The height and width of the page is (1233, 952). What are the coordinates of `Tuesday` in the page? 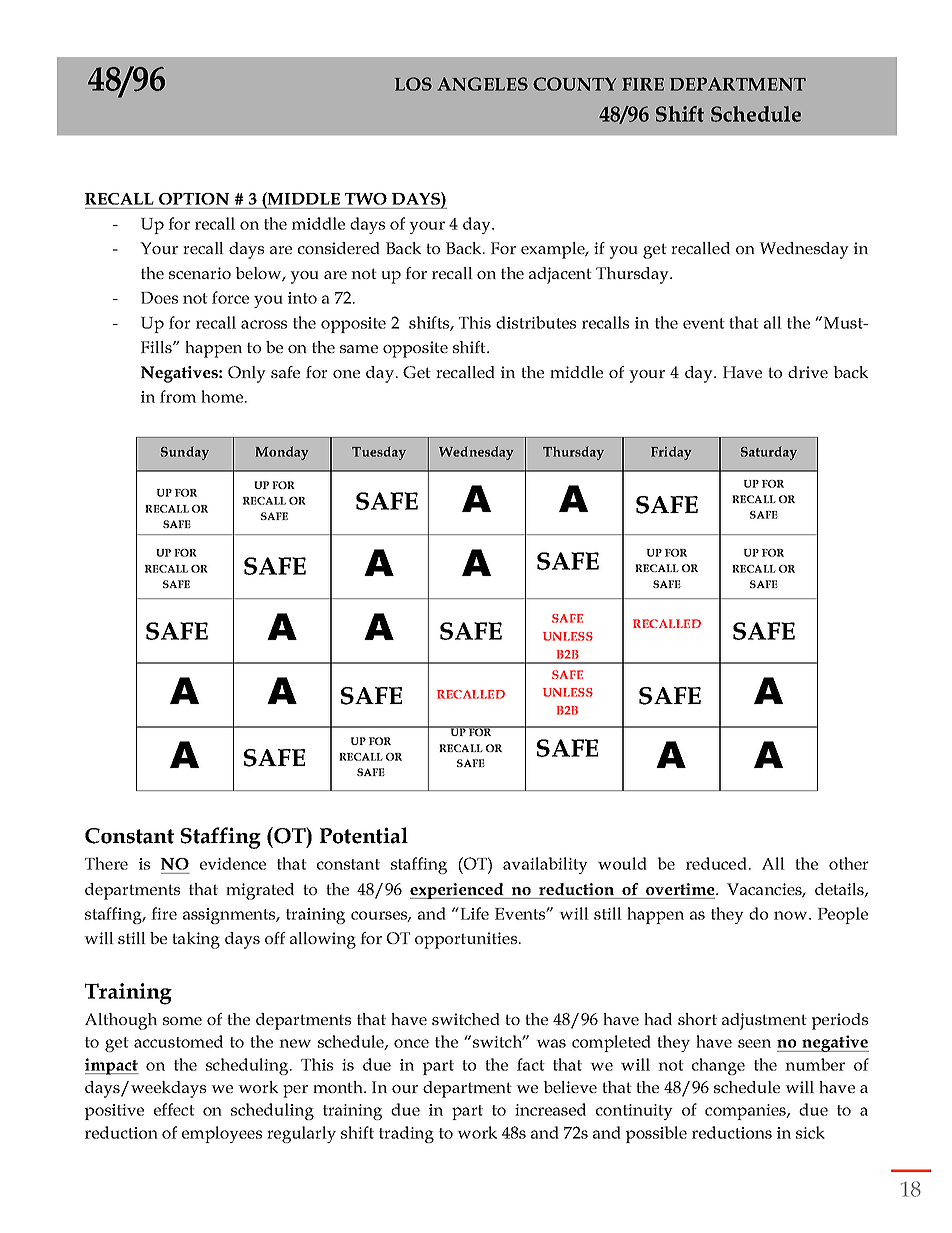 It's located at (379, 453).
